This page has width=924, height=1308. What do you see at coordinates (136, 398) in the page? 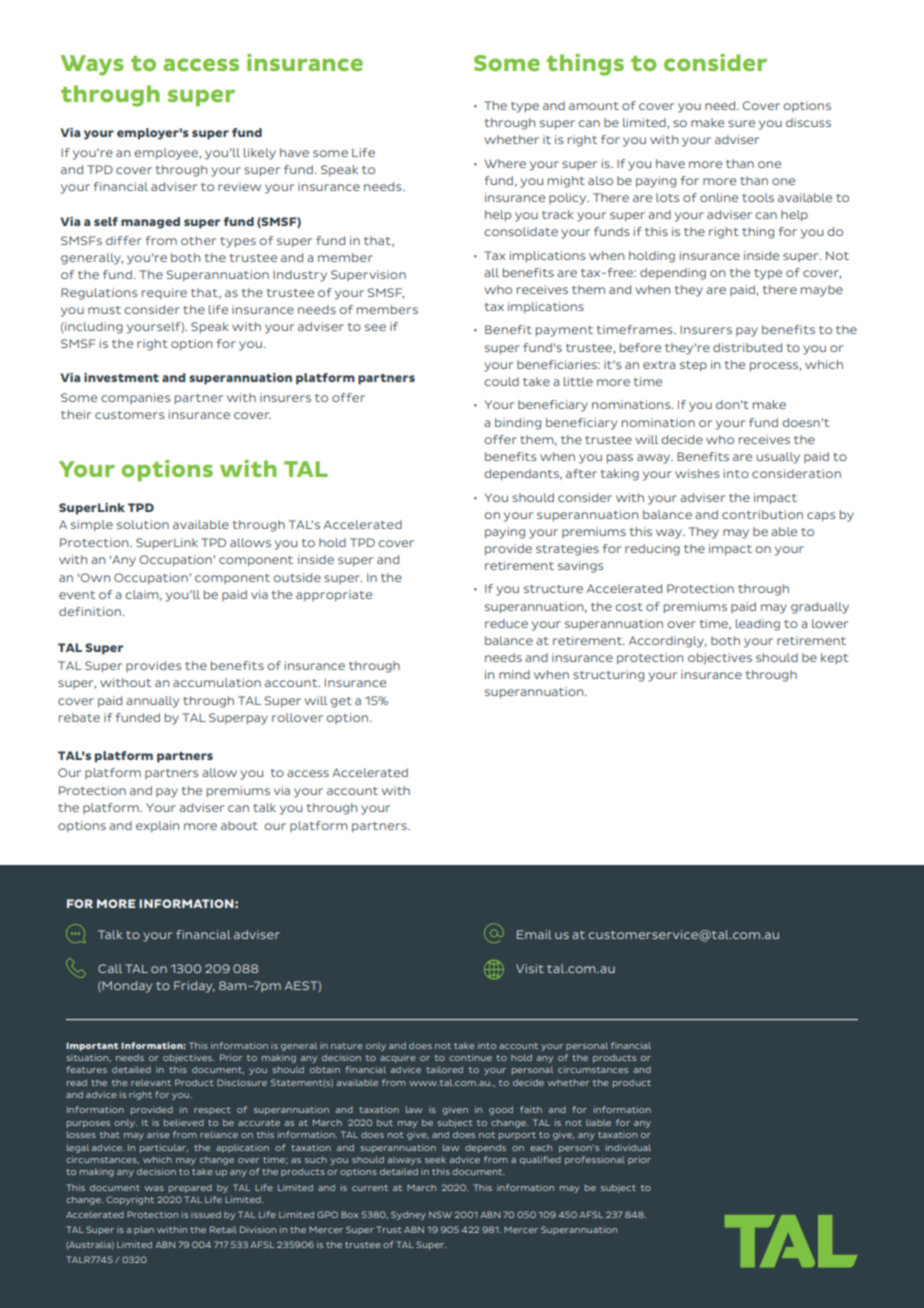
I see `companies` at bounding box center [136, 398].
